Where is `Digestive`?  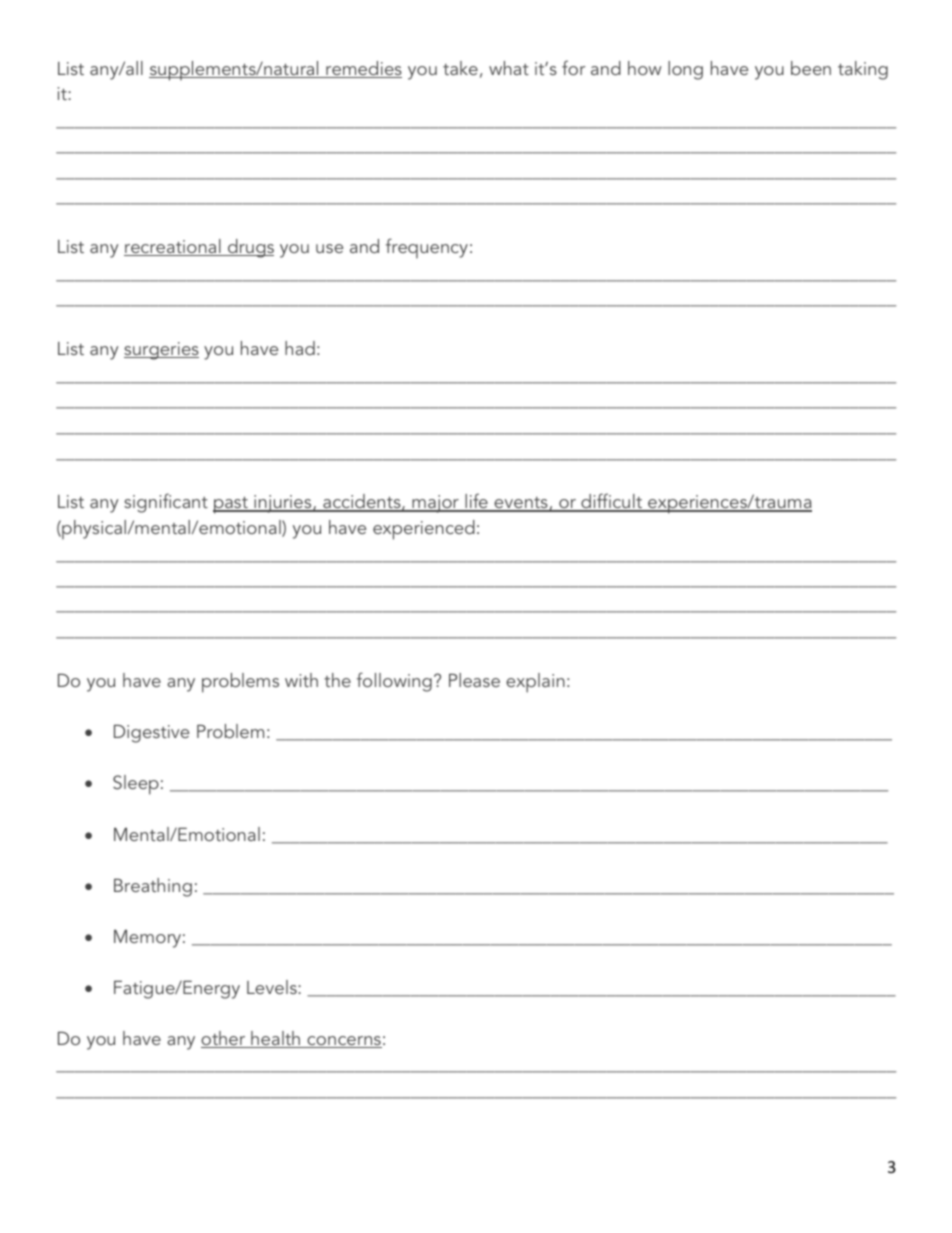
Digestive is located at coordinates (151, 734).
